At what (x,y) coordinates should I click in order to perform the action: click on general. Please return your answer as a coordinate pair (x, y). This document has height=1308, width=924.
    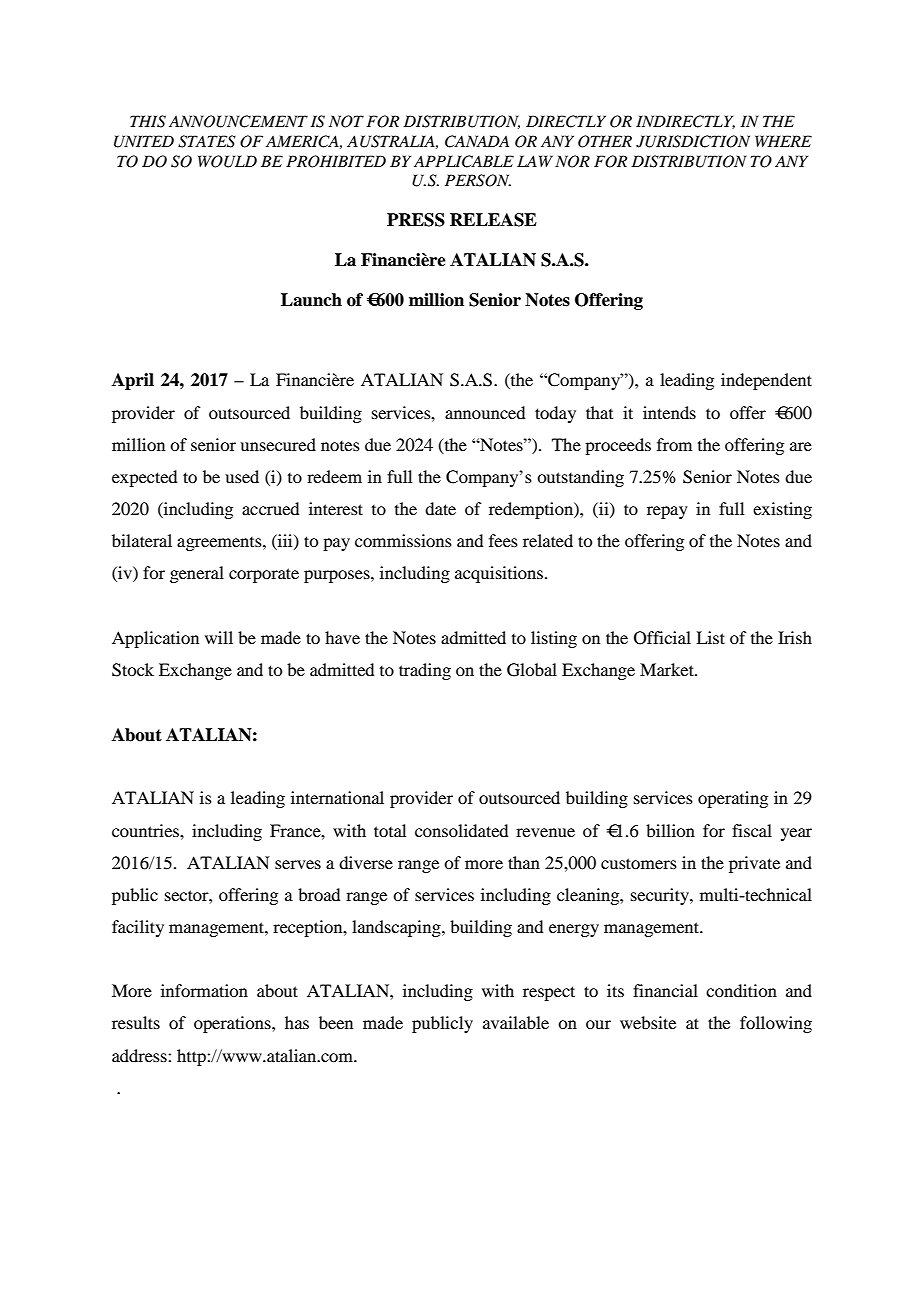
    Looking at the image, I should click on (197, 574).
